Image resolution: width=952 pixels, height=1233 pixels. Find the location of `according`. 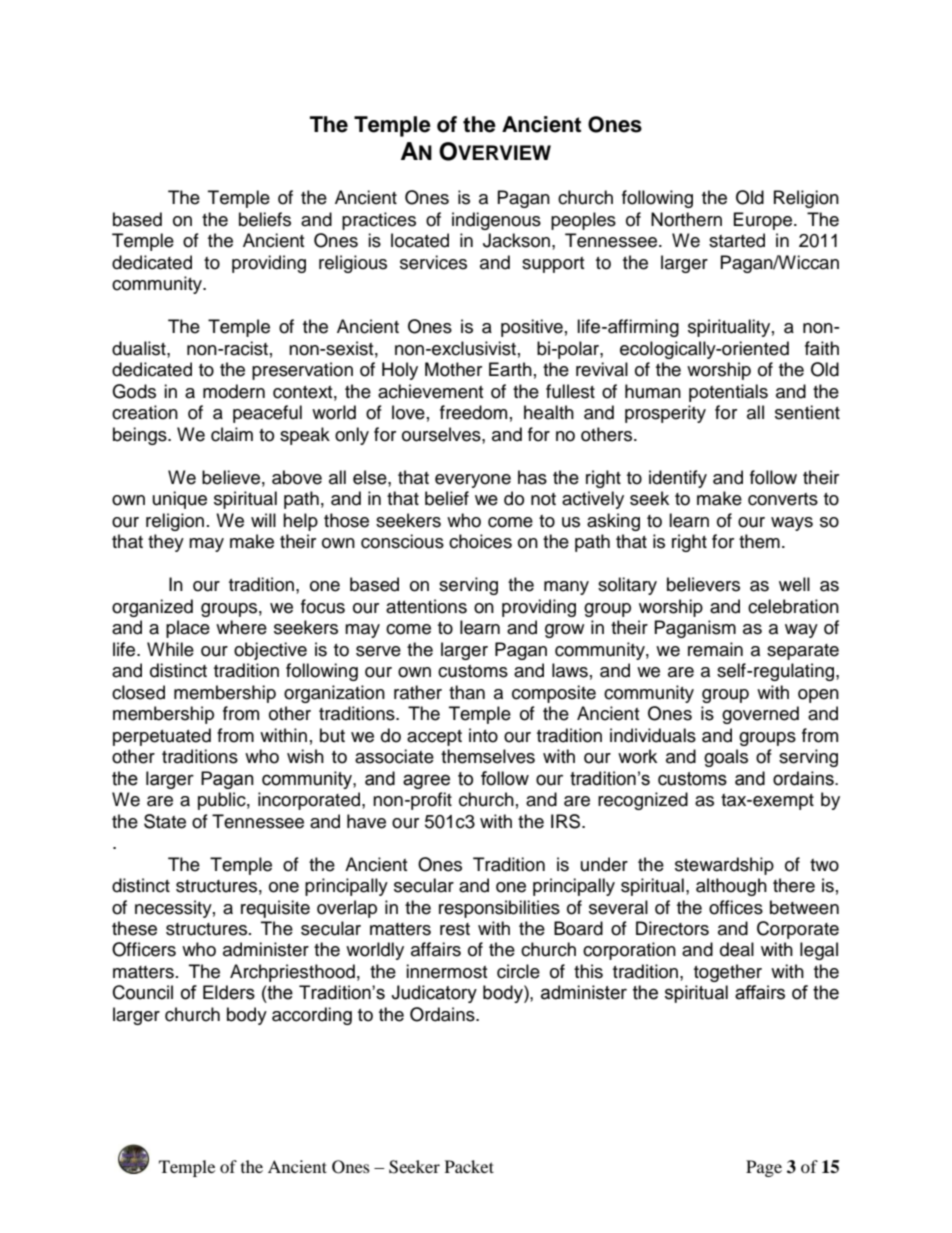

according is located at coordinates (312, 1016).
